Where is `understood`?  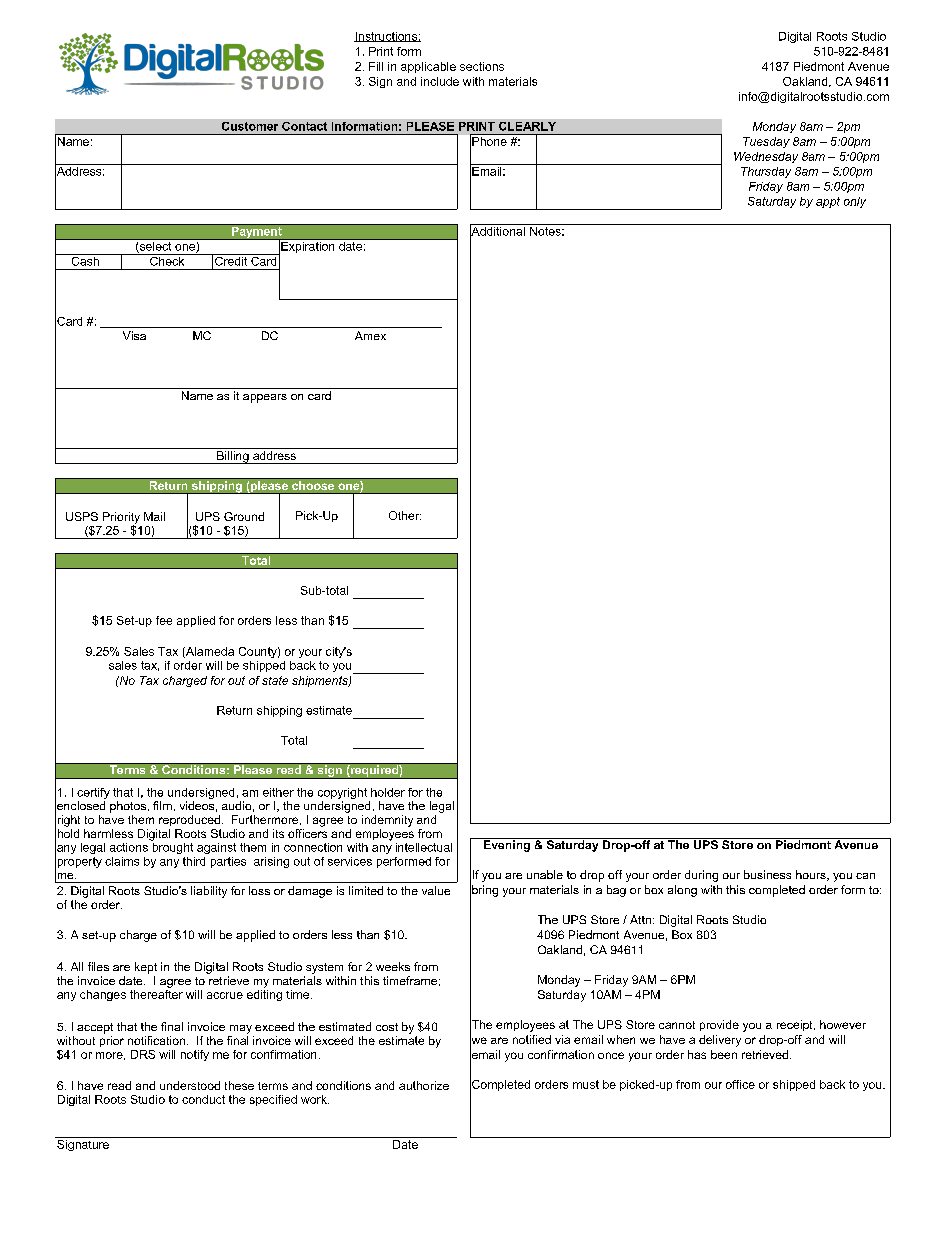
understood is located at coordinates (190, 1085).
